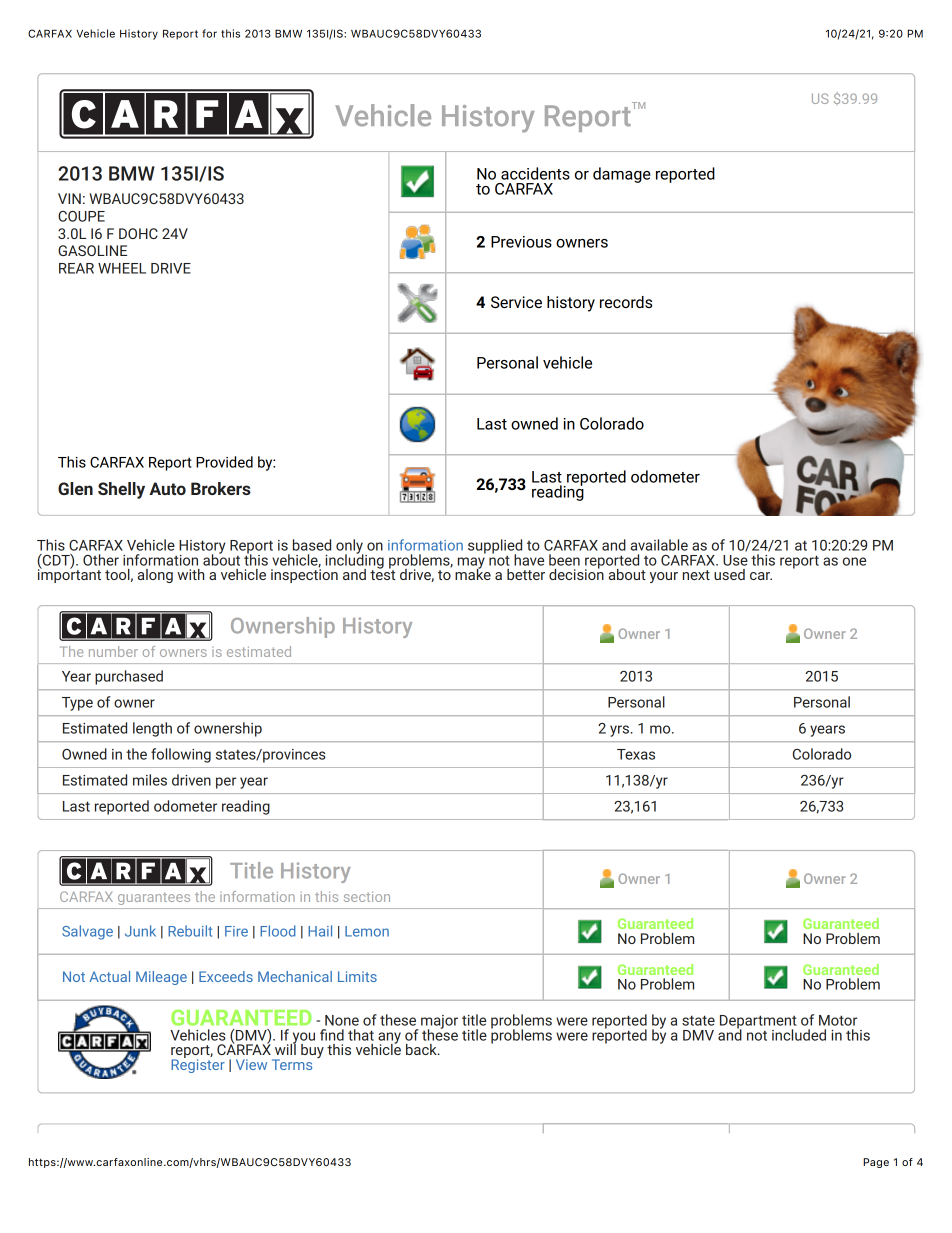  I want to click on miles, so click(150, 780).
